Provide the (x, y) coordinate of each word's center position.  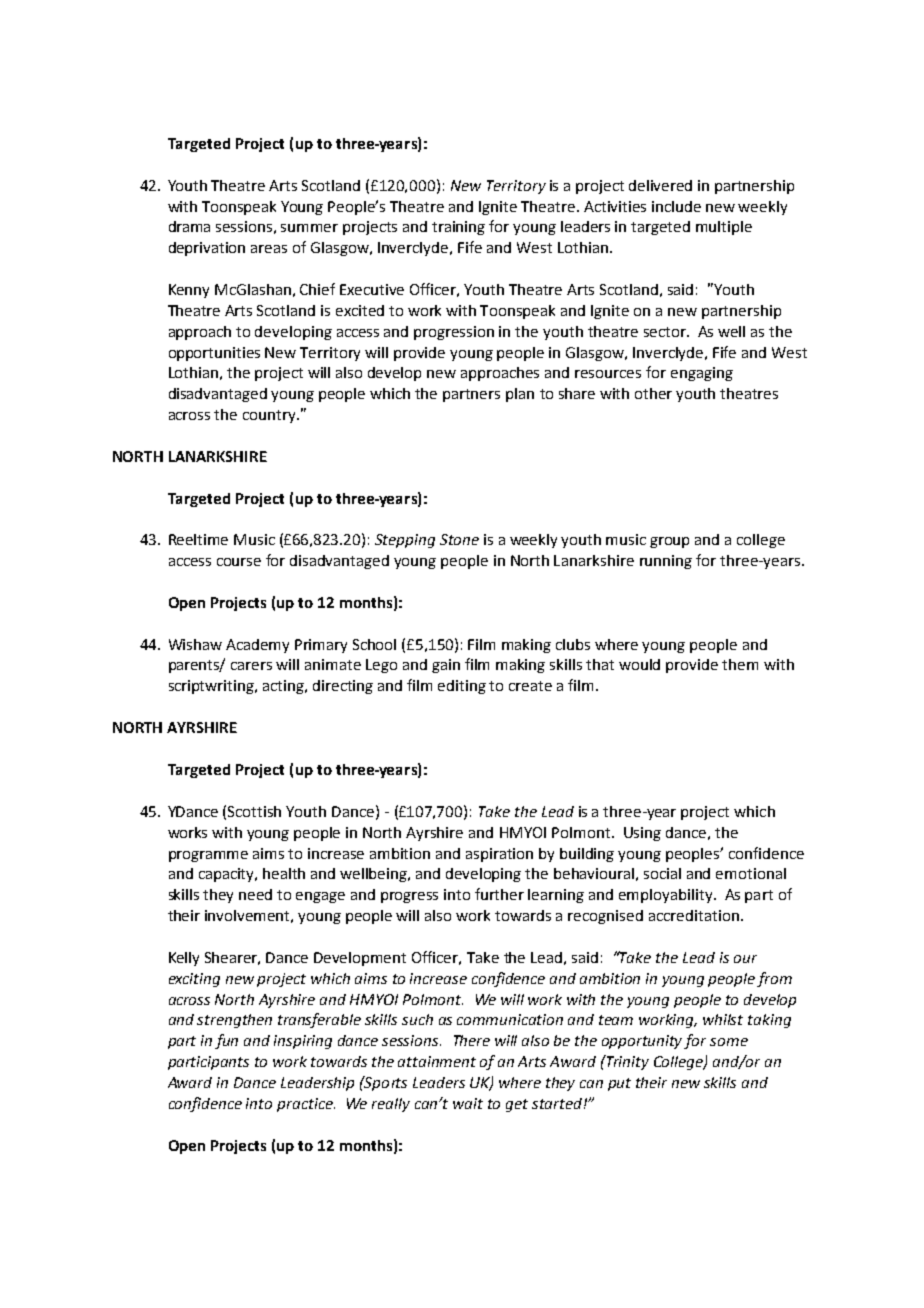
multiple (724, 228)
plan (520, 395)
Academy (257, 646)
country (270, 416)
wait (468, 1103)
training (458, 228)
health (284, 873)
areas (269, 249)
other (653, 393)
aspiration (499, 855)
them (740, 664)
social (662, 873)
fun (226, 1041)
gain (446, 666)
